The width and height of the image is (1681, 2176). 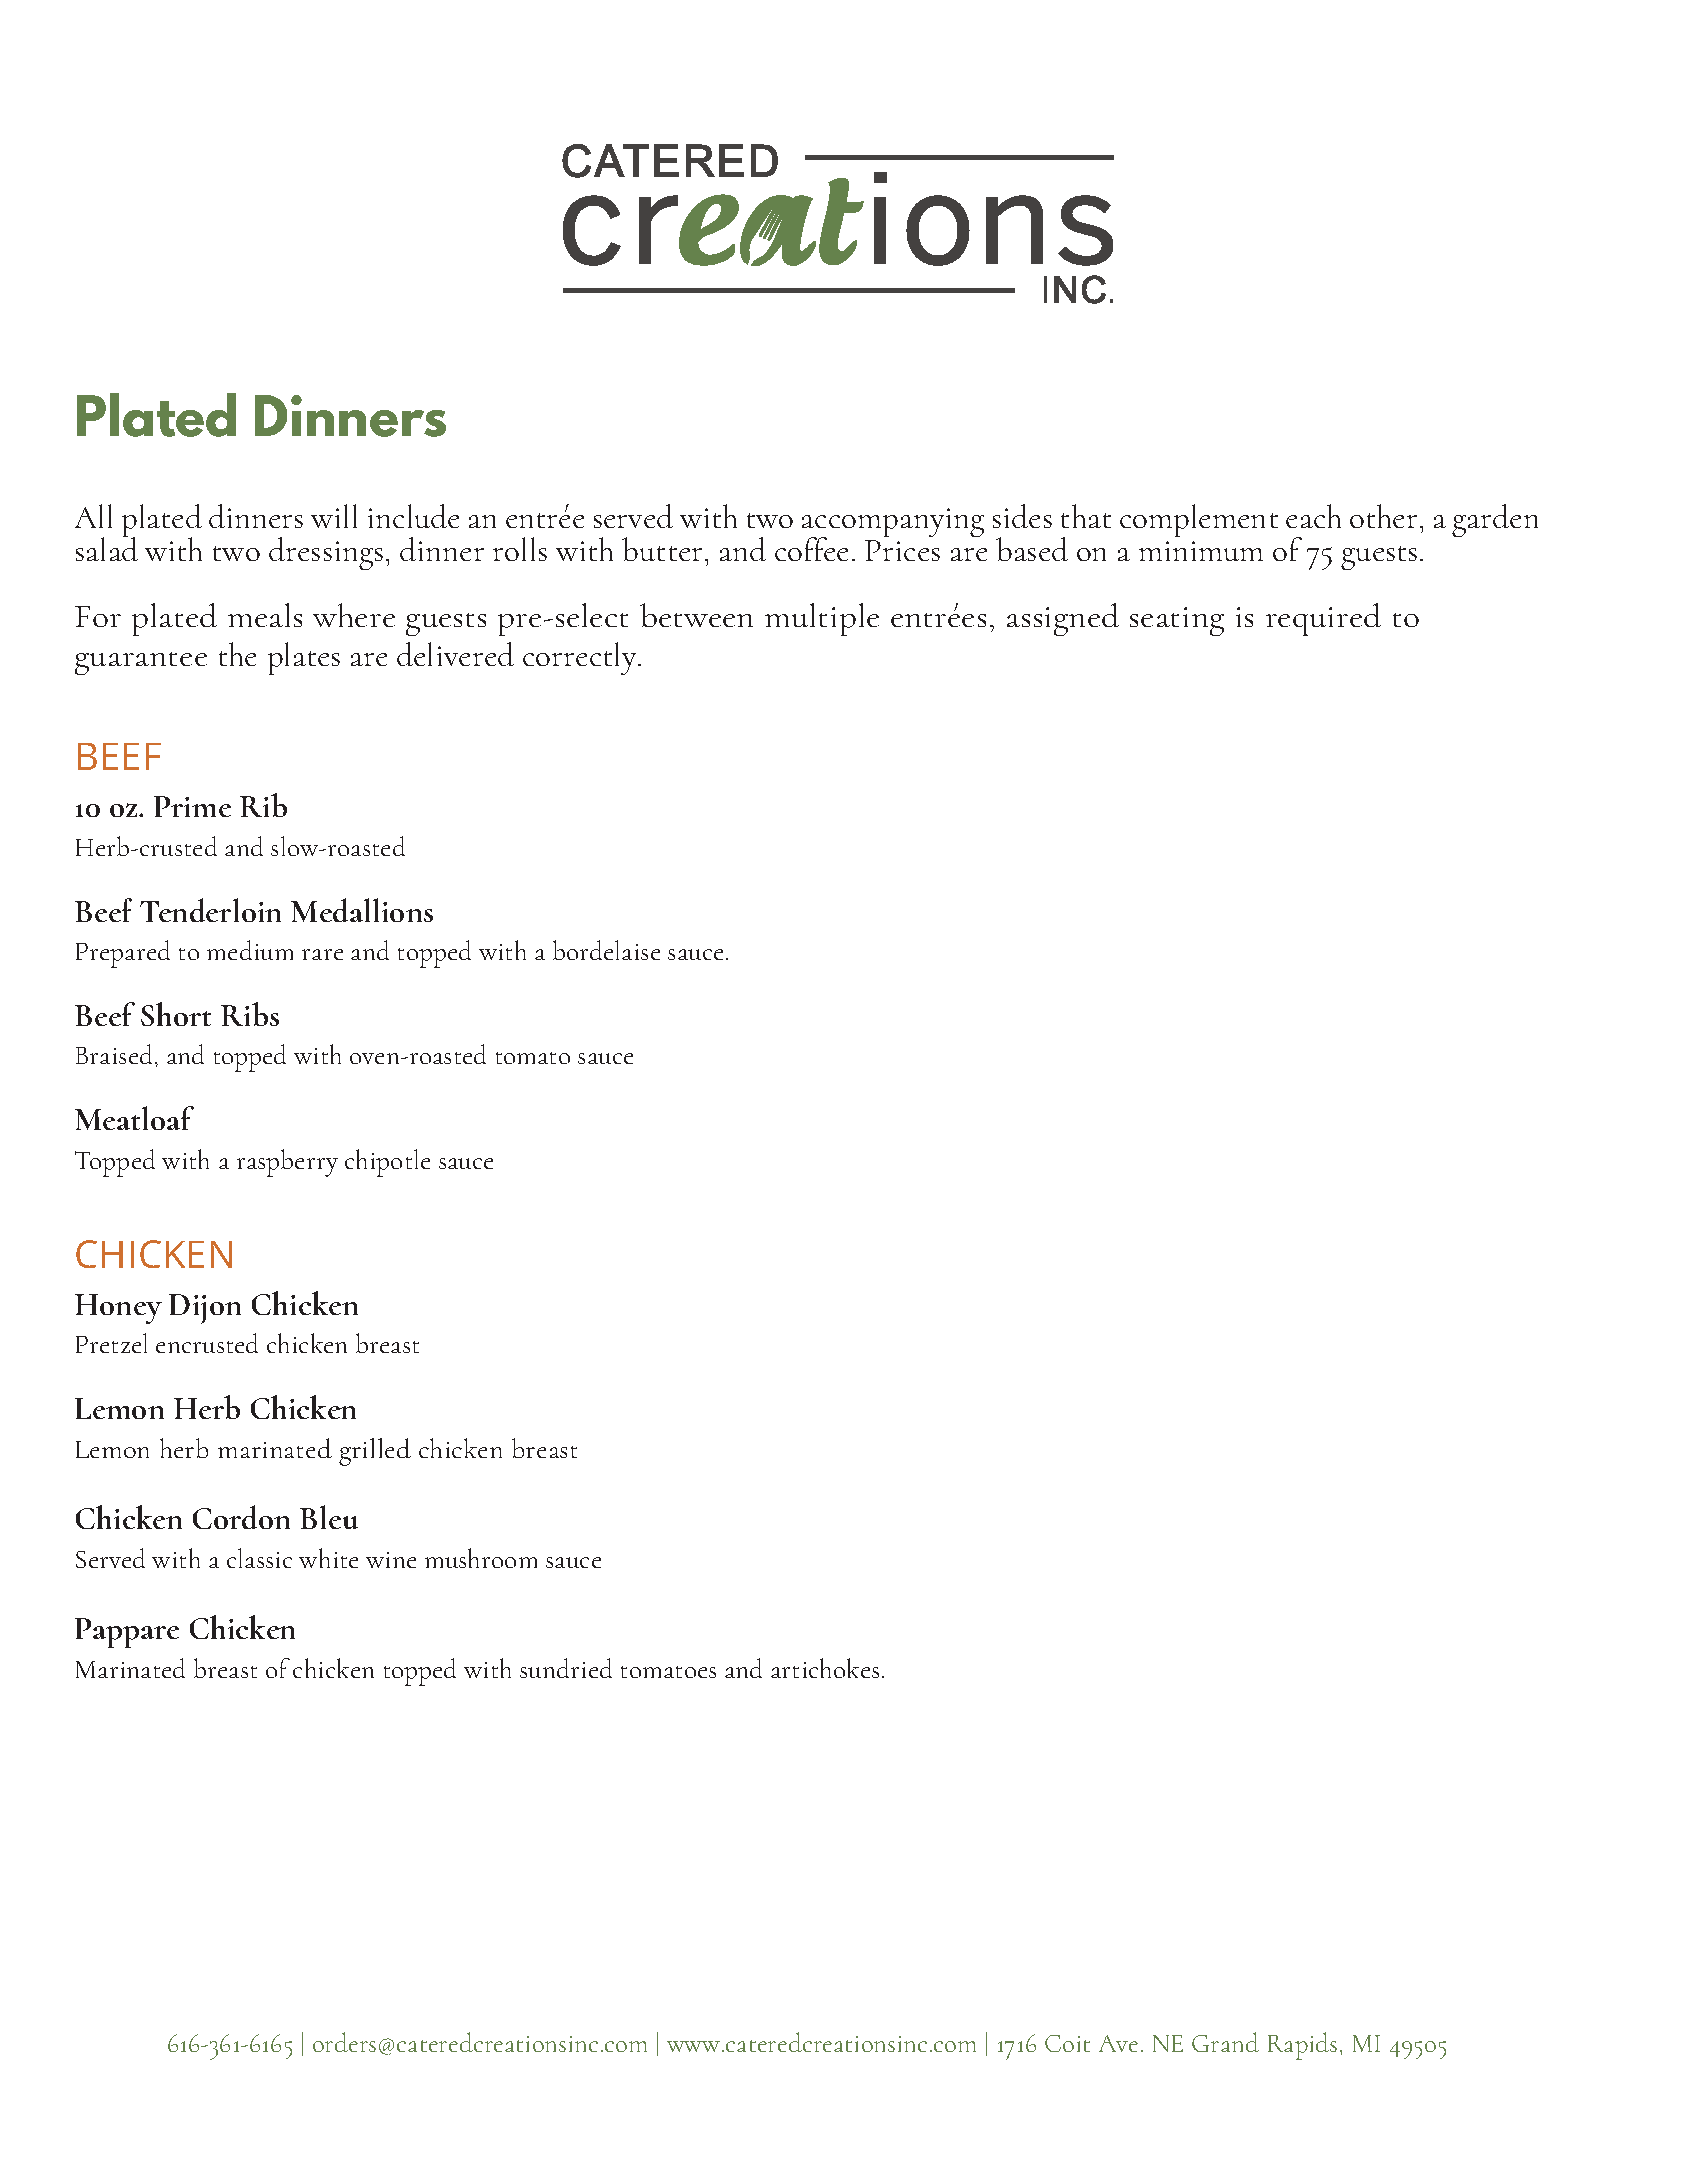 I want to click on artichokes, so click(x=825, y=1668).
